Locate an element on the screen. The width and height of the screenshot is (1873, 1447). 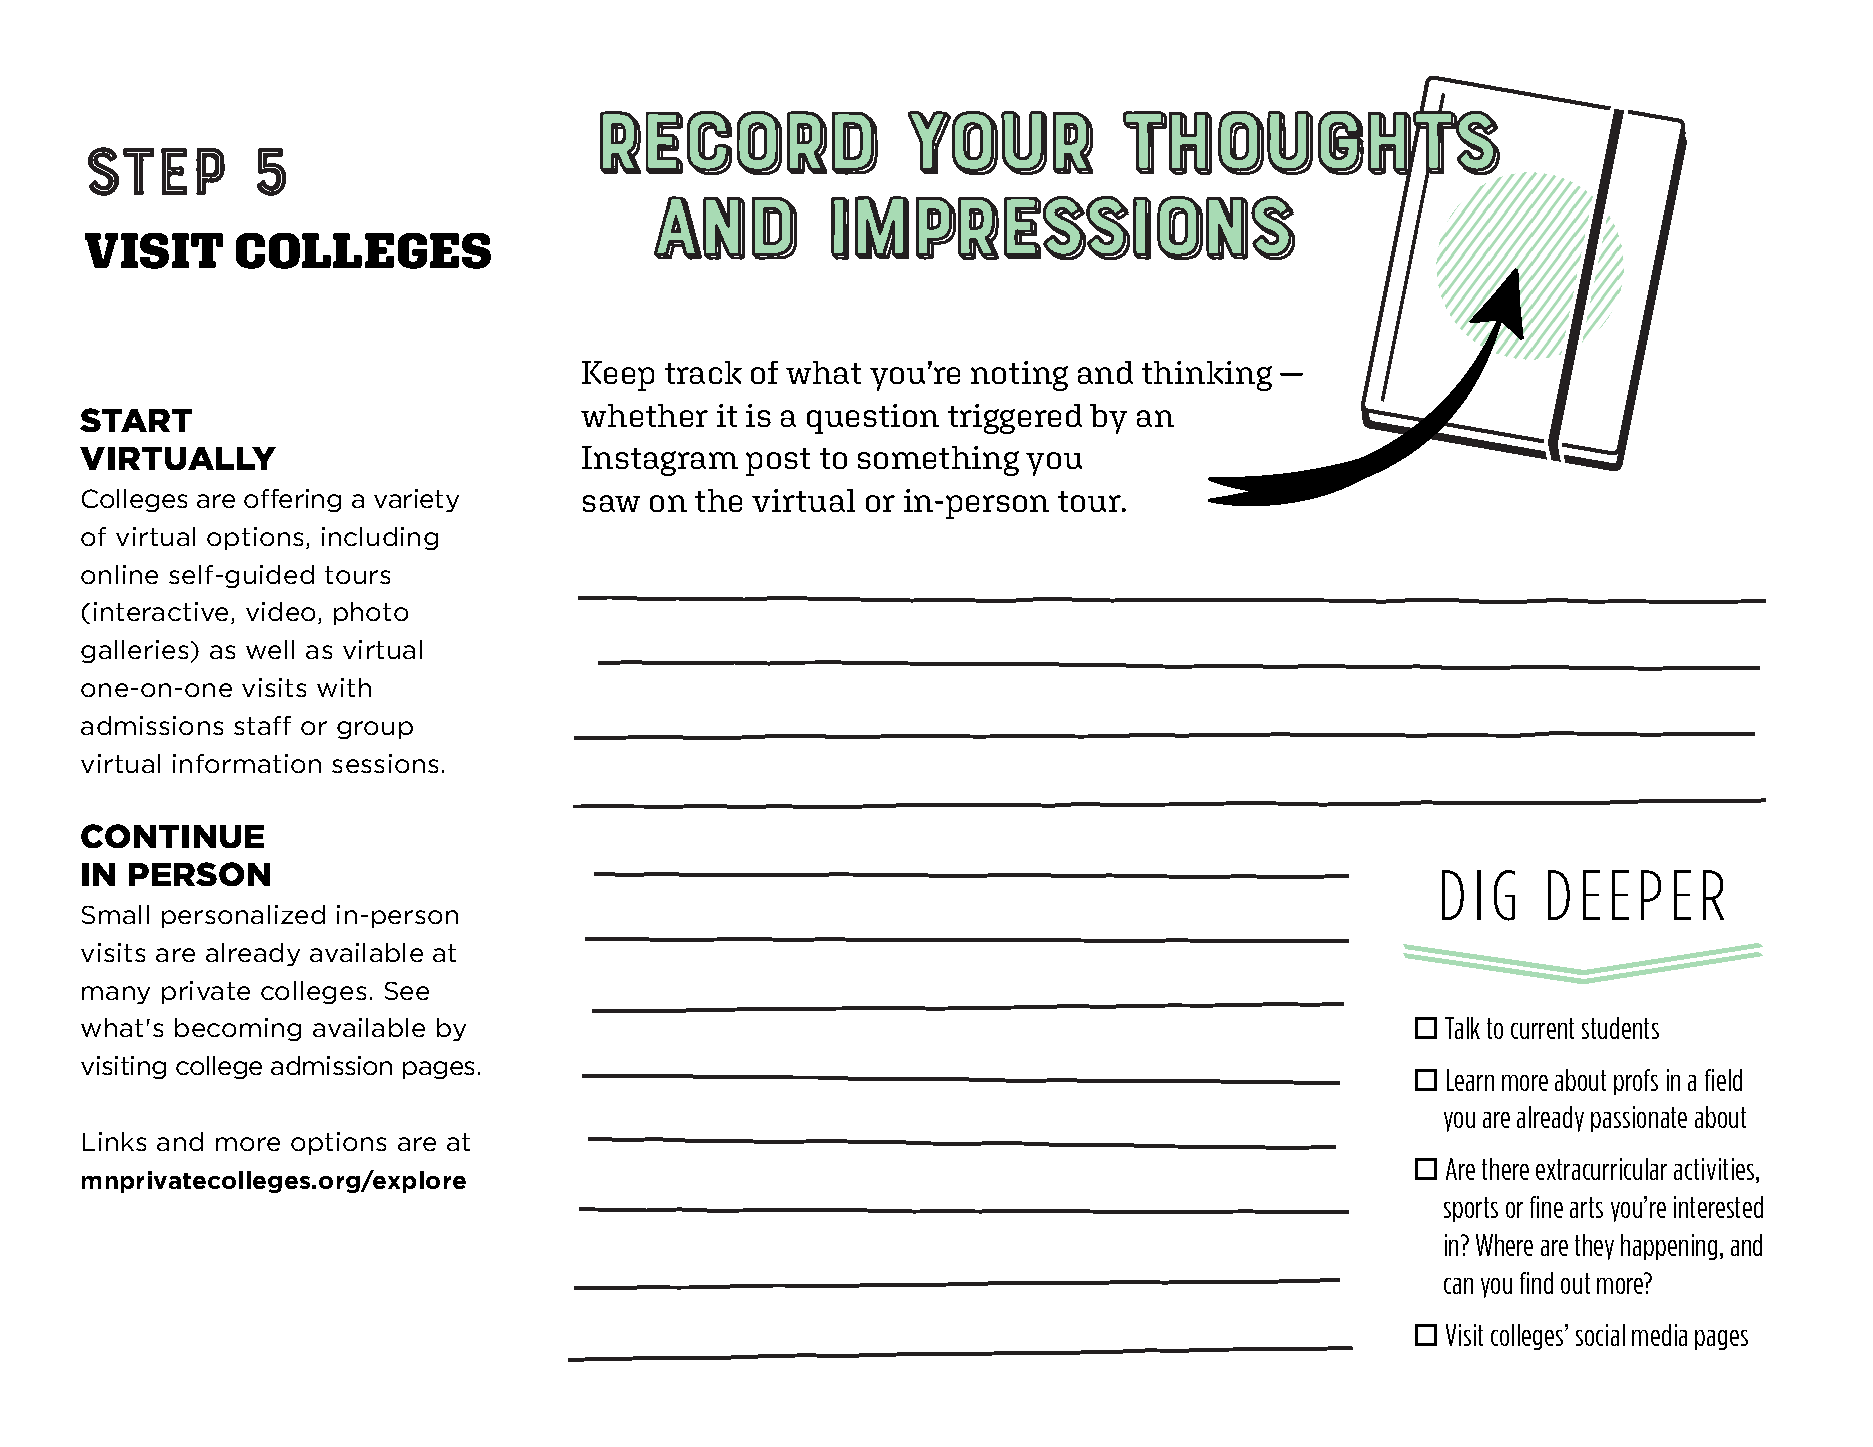
question is located at coordinates (873, 419).
